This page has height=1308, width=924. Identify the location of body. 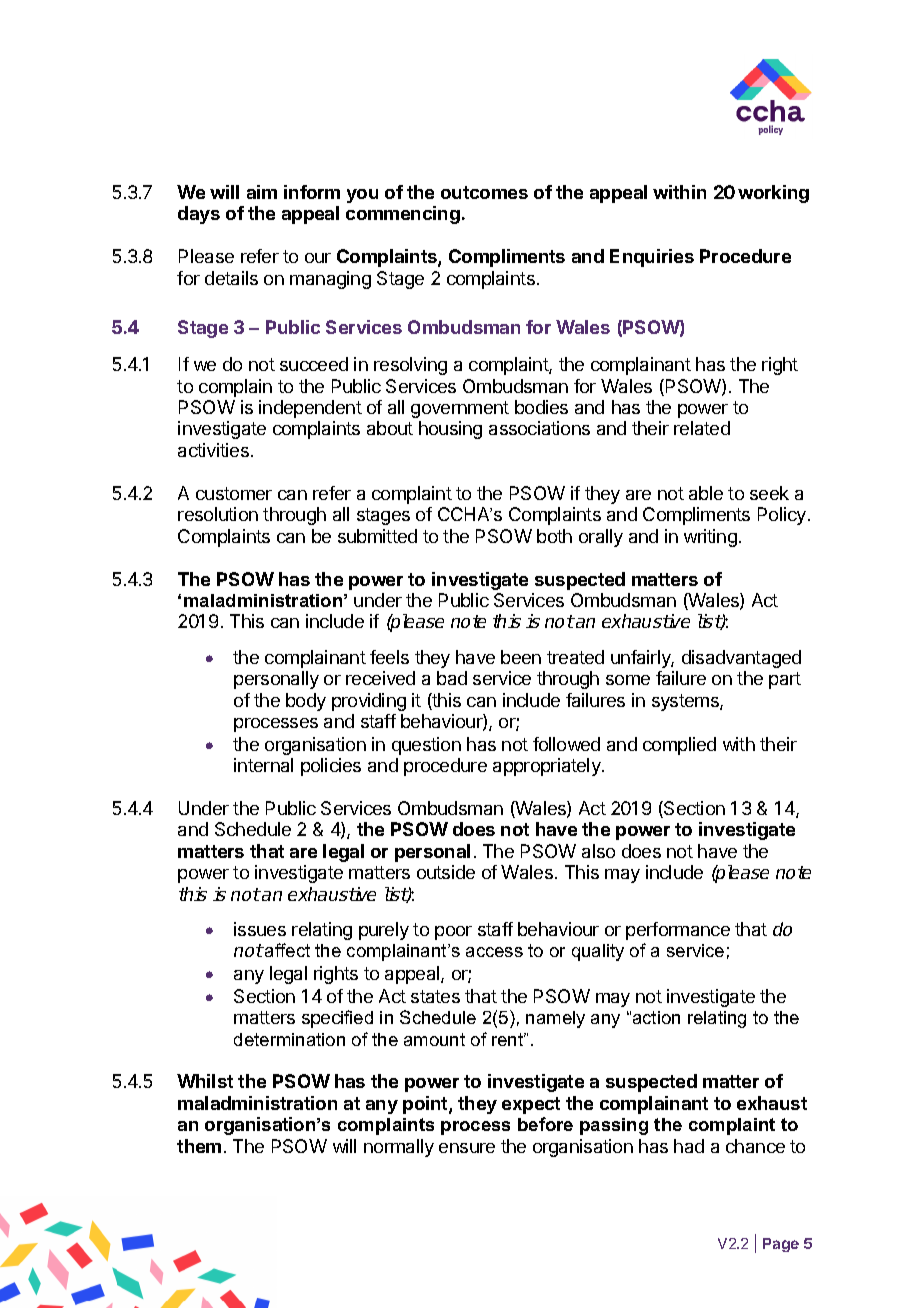
(306, 702).
